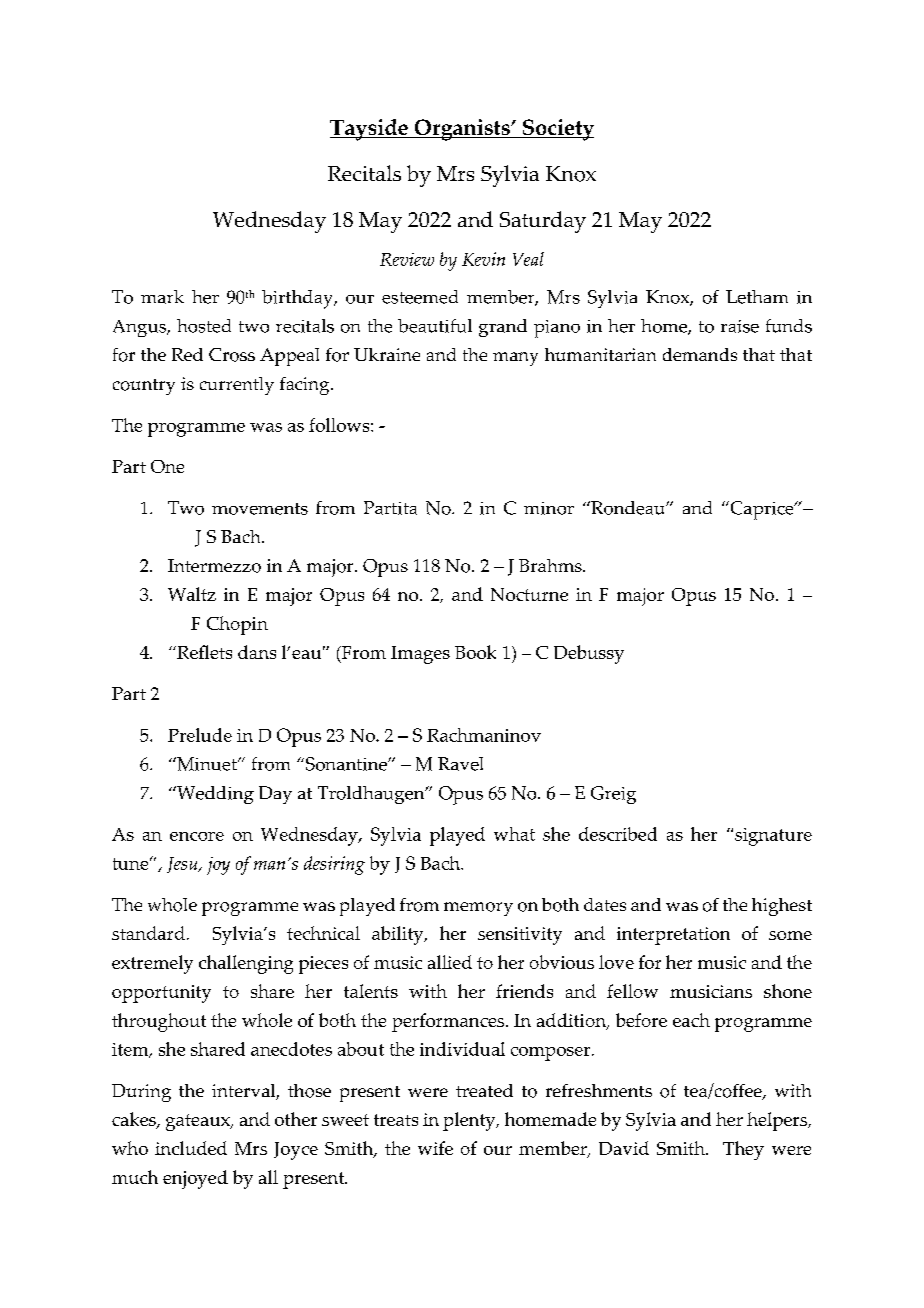  Describe the element at coordinates (162, 297) in the screenshot. I see `mark` at that location.
